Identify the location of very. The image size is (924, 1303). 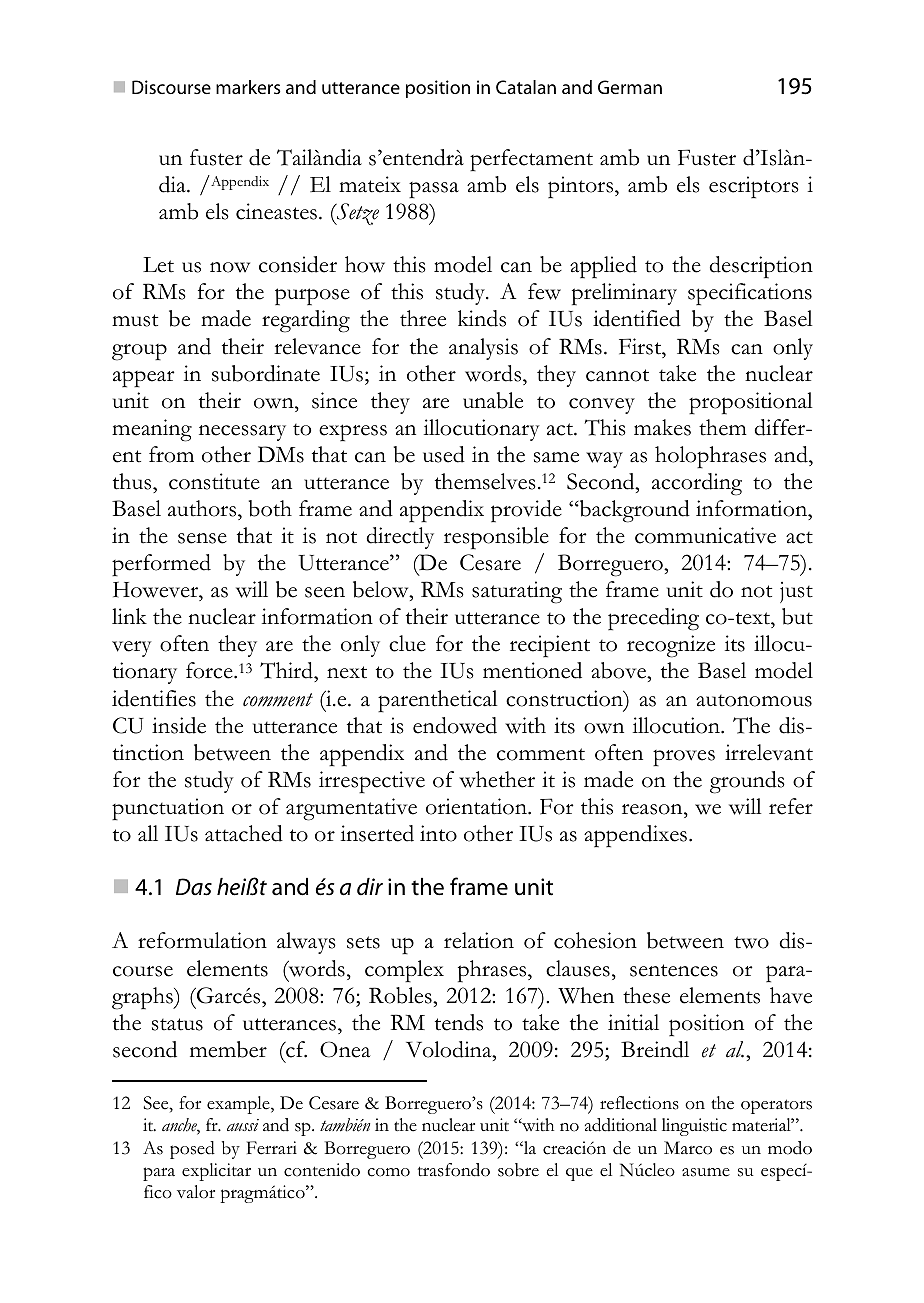
(132, 649).
